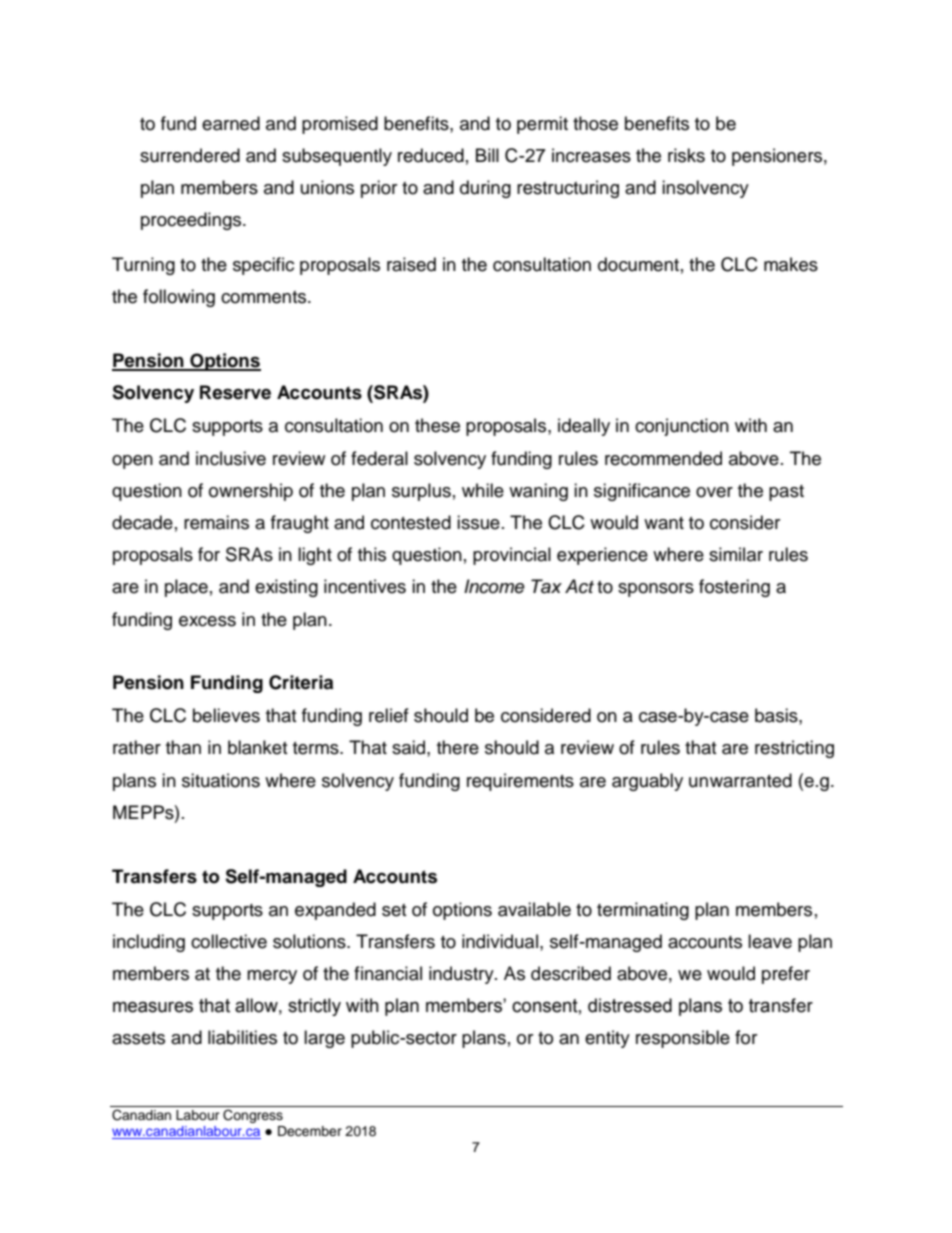  Describe the element at coordinates (229, 941) in the screenshot. I see `collective` at that location.
